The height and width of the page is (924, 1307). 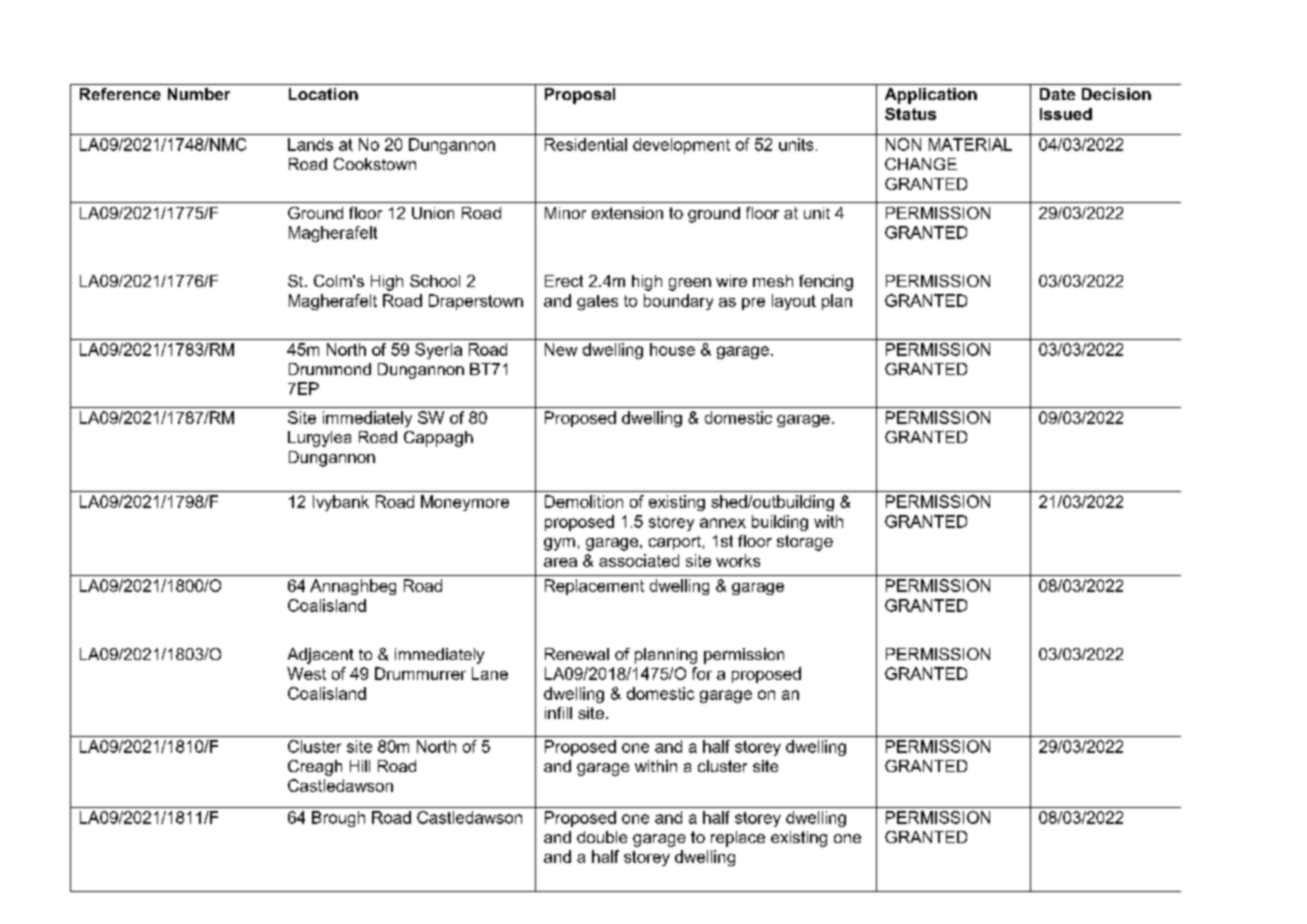 What do you see at coordinates (1066, 114) in the page?
I see `Issued` at bounding box center [1066, 114].
